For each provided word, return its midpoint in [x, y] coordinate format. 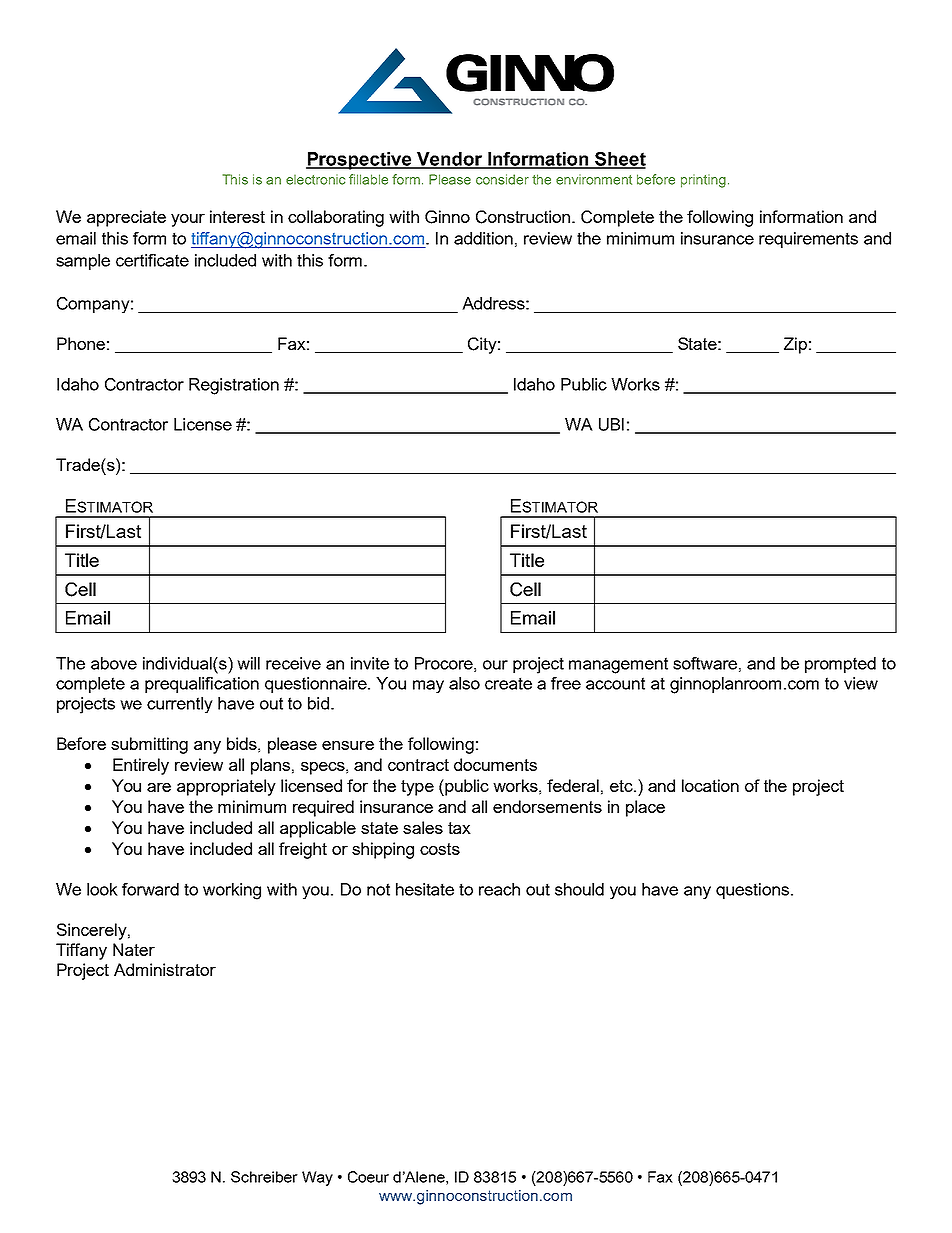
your [188, 220]
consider [502, 179]
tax [459, 828]
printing [703, 181]
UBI [611, 424]
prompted [840, 665]
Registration [234, 386]
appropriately [226, 787]
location [710, 785]
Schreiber [264, 1177]
